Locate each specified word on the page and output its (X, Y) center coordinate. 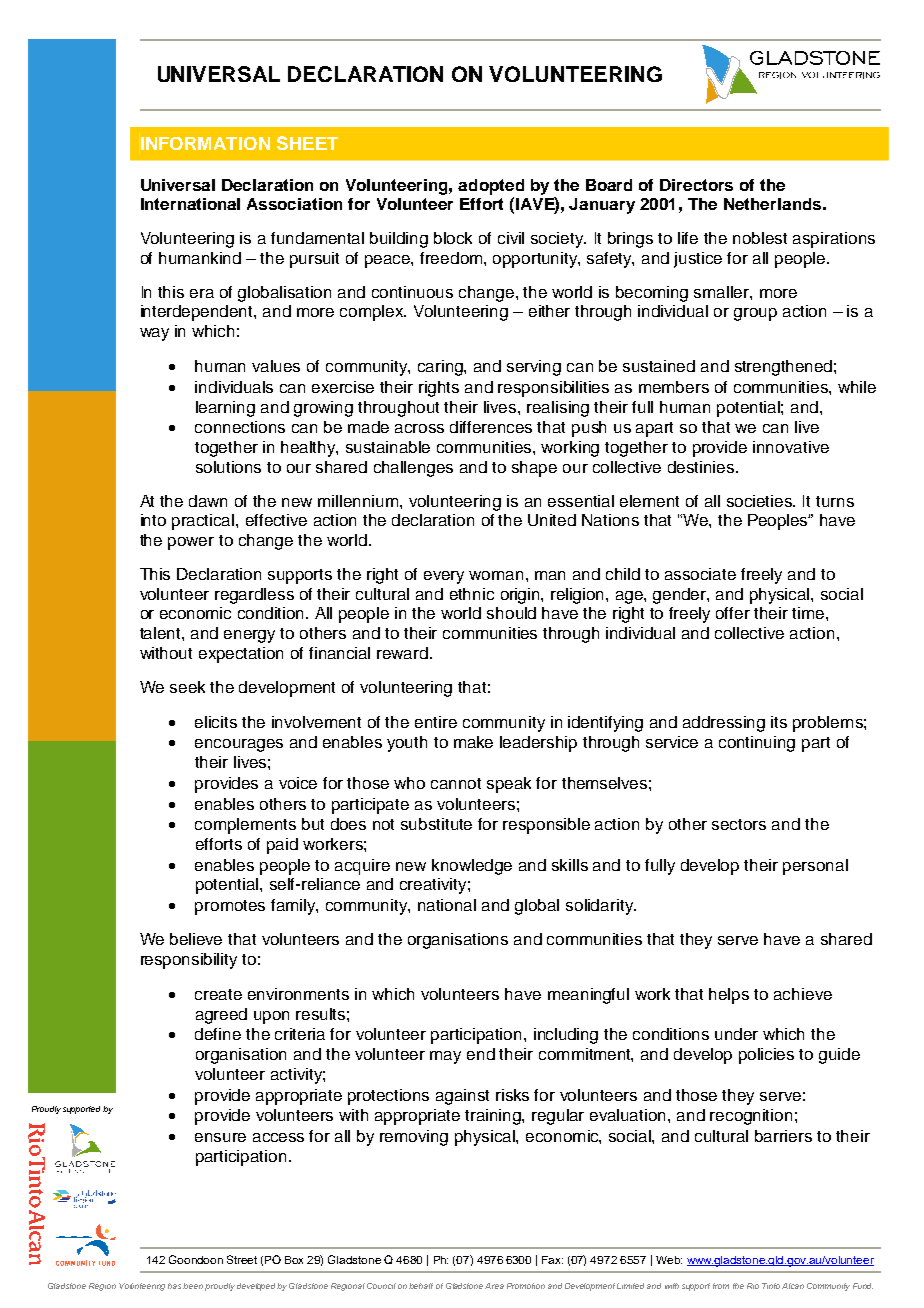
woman (498, 575)
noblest (760, 238)
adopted (491, 187)
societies (761, 501)
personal (815, 867)
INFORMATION (205, 143)
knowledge (472, 867)
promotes (230, 907)
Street (242, 1259)
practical (204, 522)
